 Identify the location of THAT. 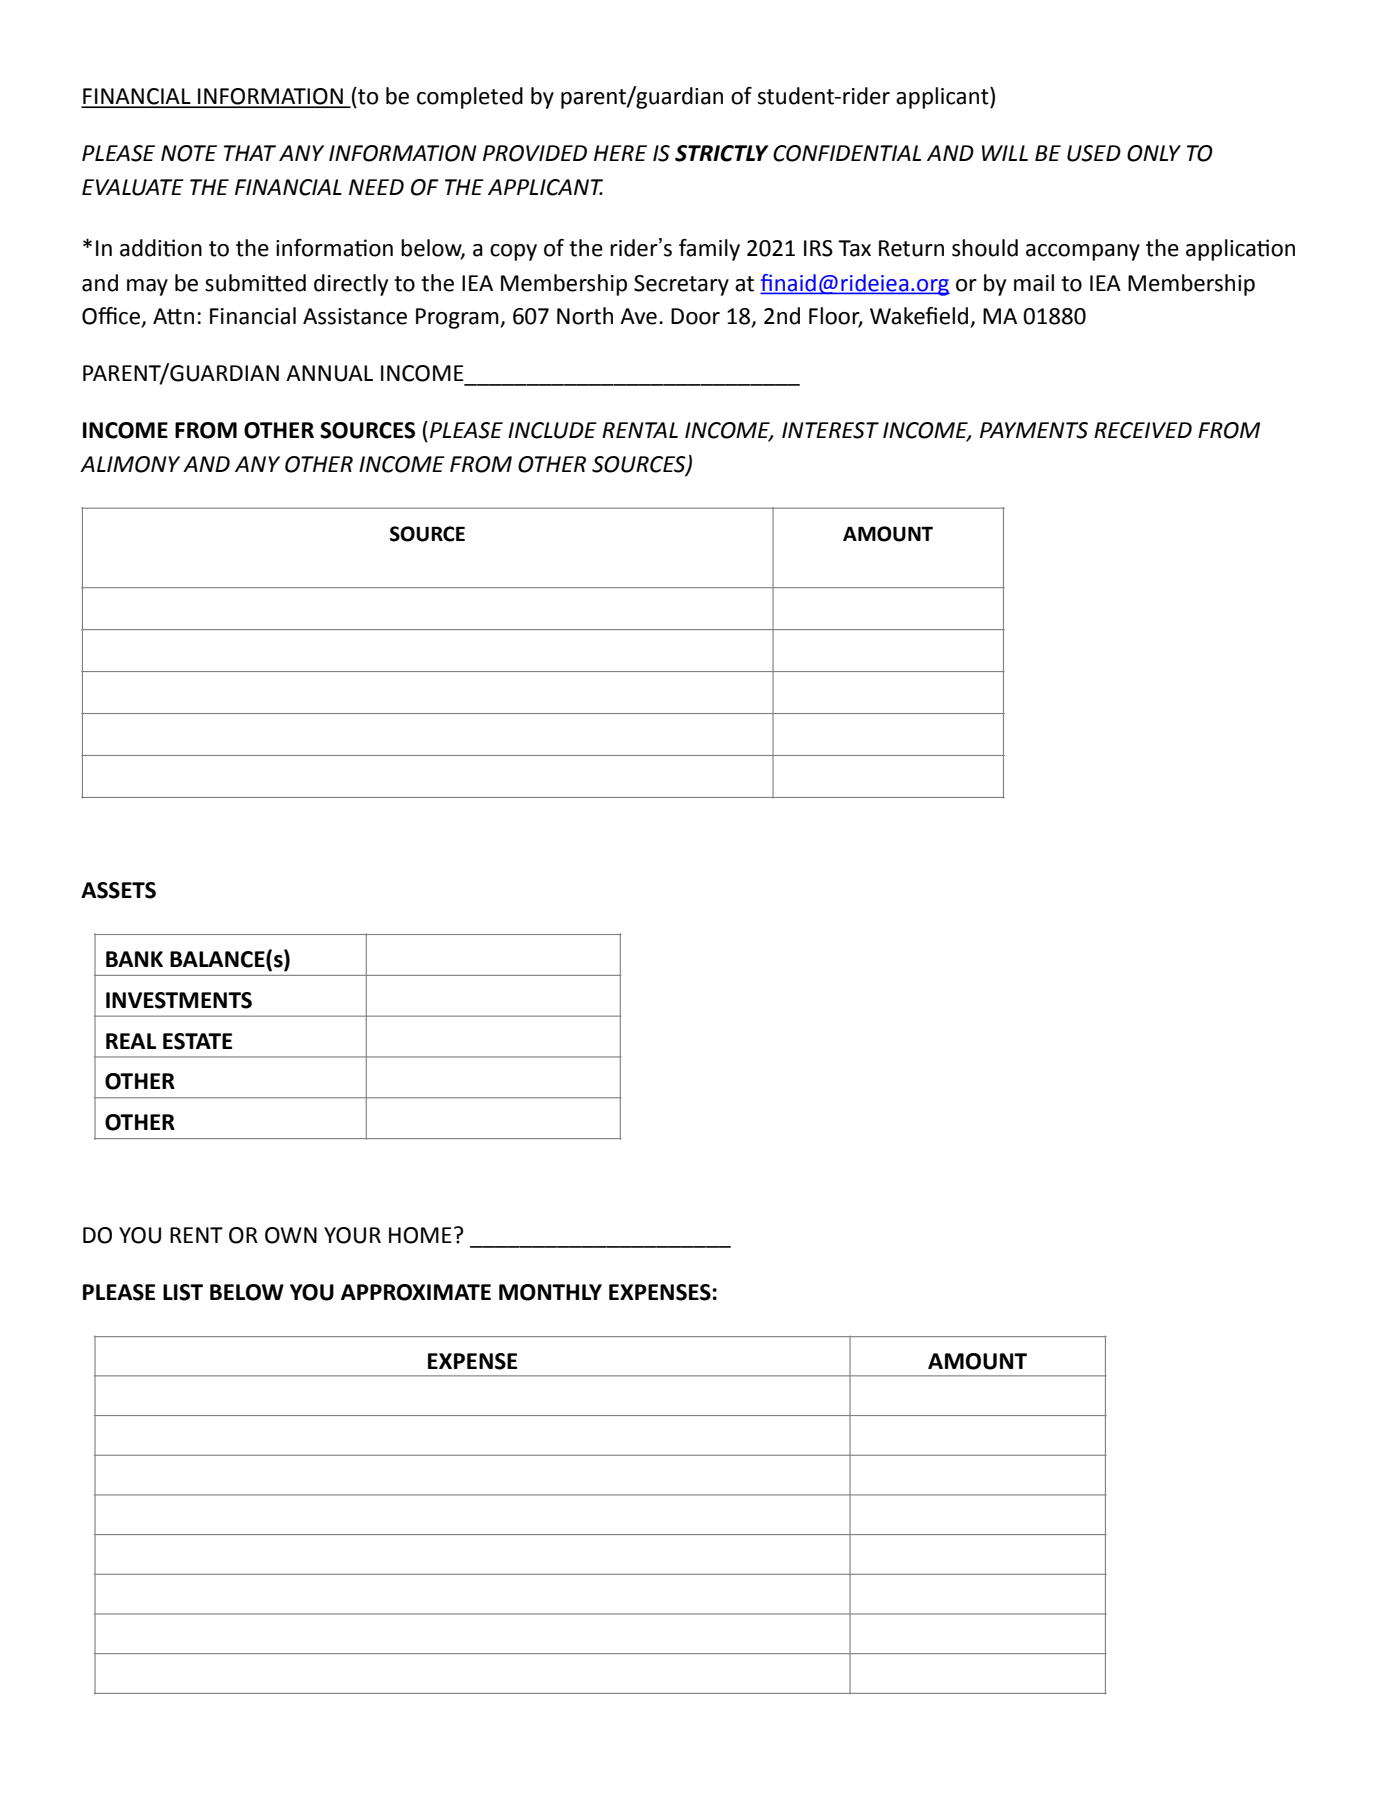
(250, 153).
